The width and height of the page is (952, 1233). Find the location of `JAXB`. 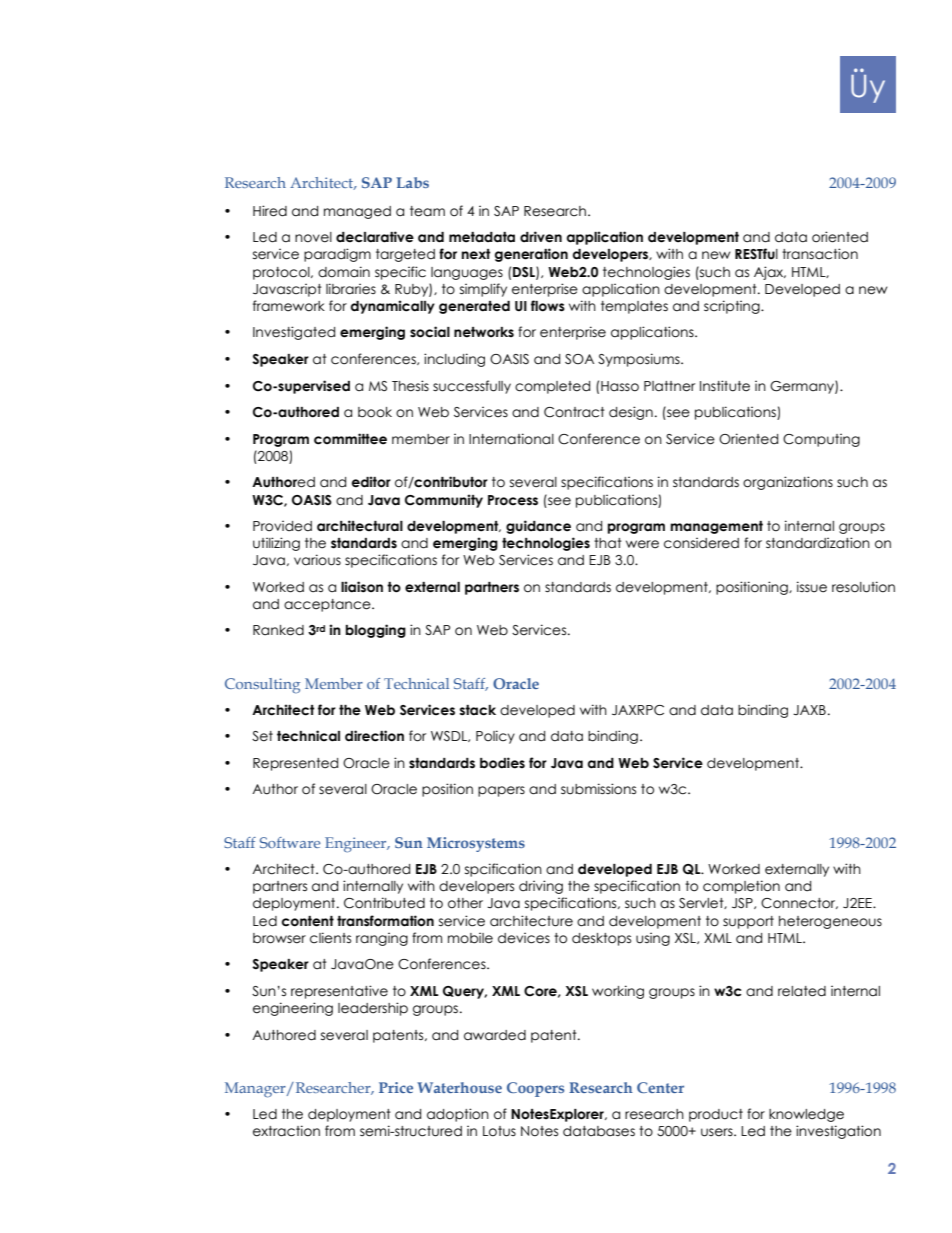

JAXB is located at coordinates (809, 710).
